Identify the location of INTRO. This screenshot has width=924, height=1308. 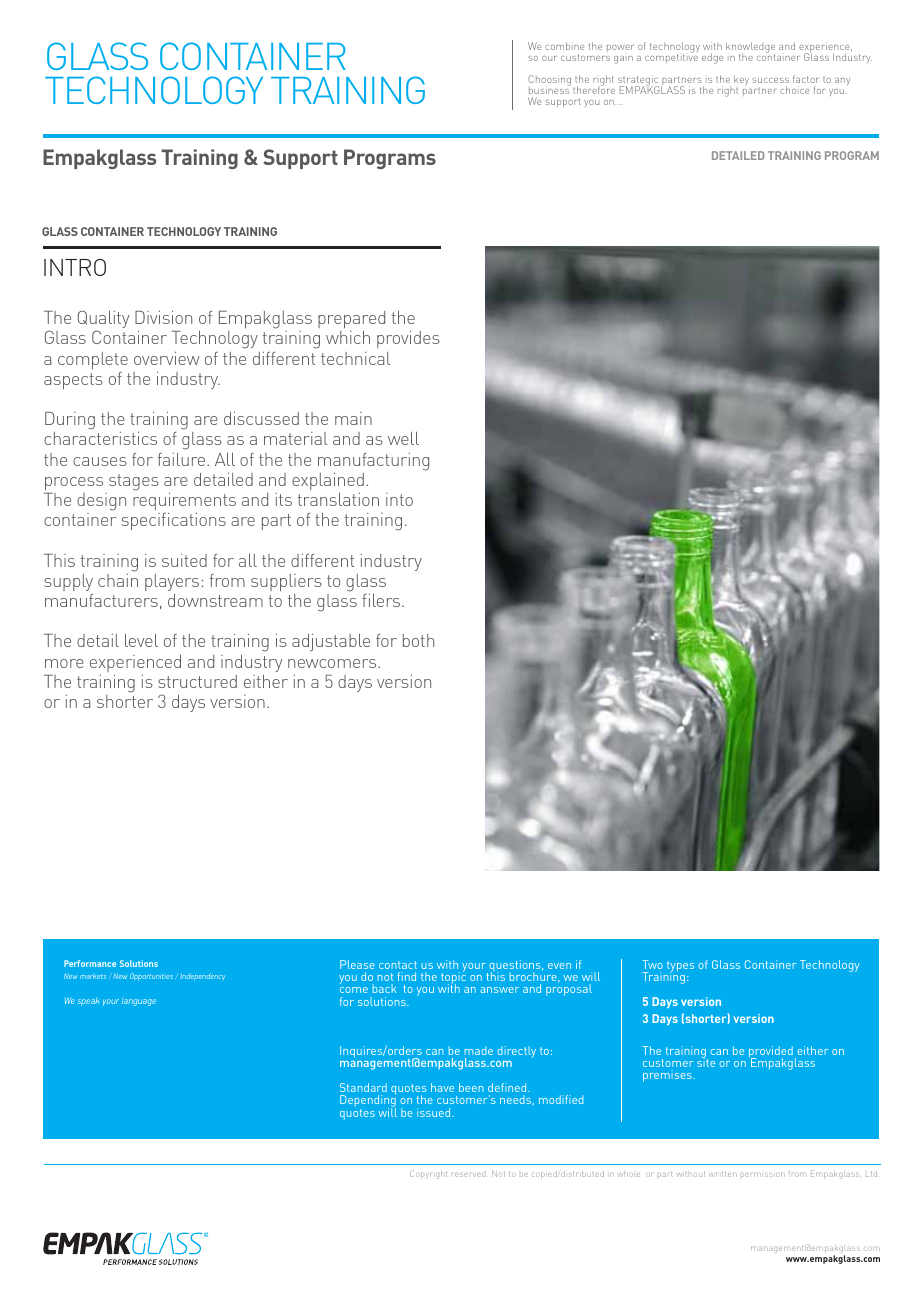
(75, 267).
